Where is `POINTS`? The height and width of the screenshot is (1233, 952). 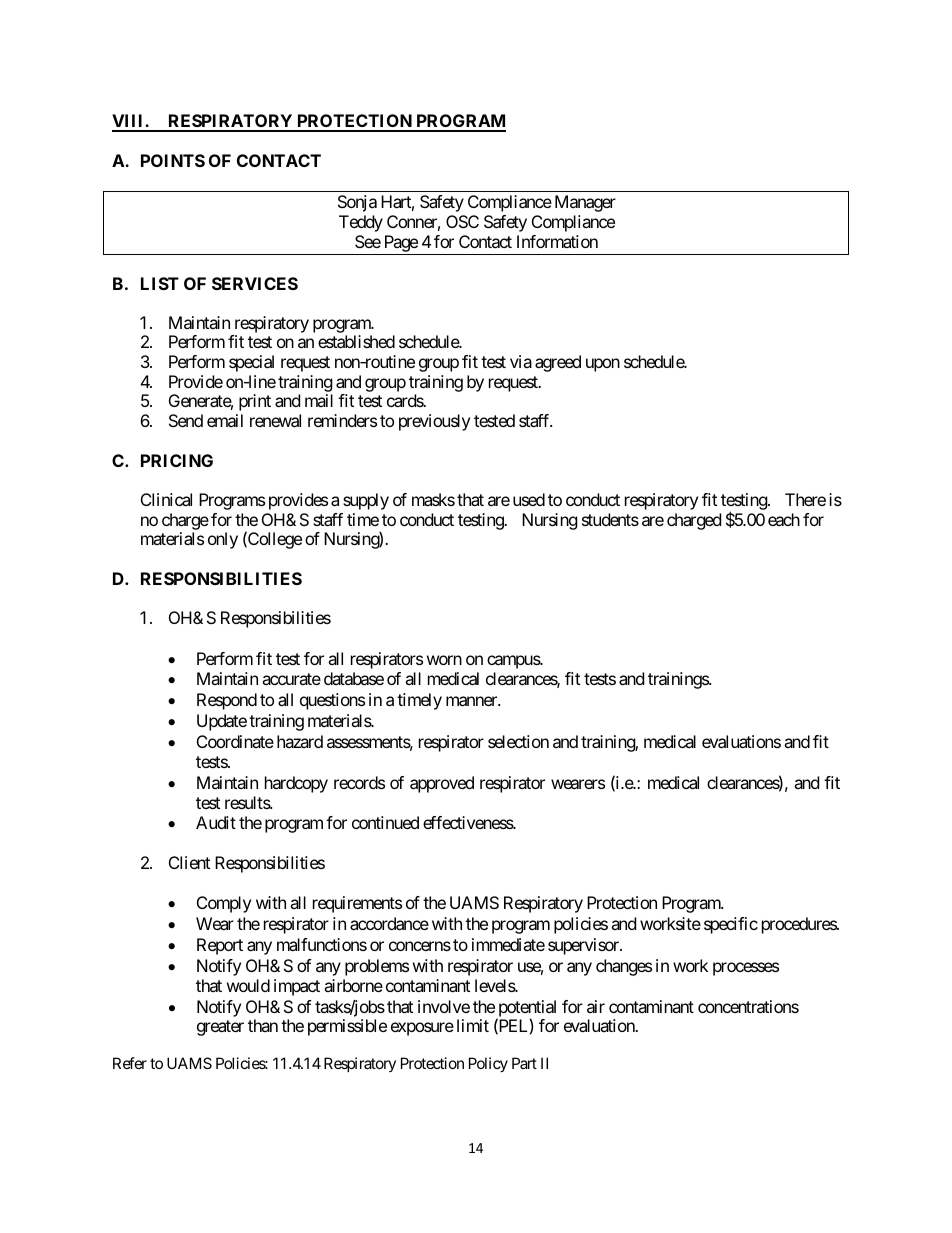 POINTS is located at coordinates (173, 160).
